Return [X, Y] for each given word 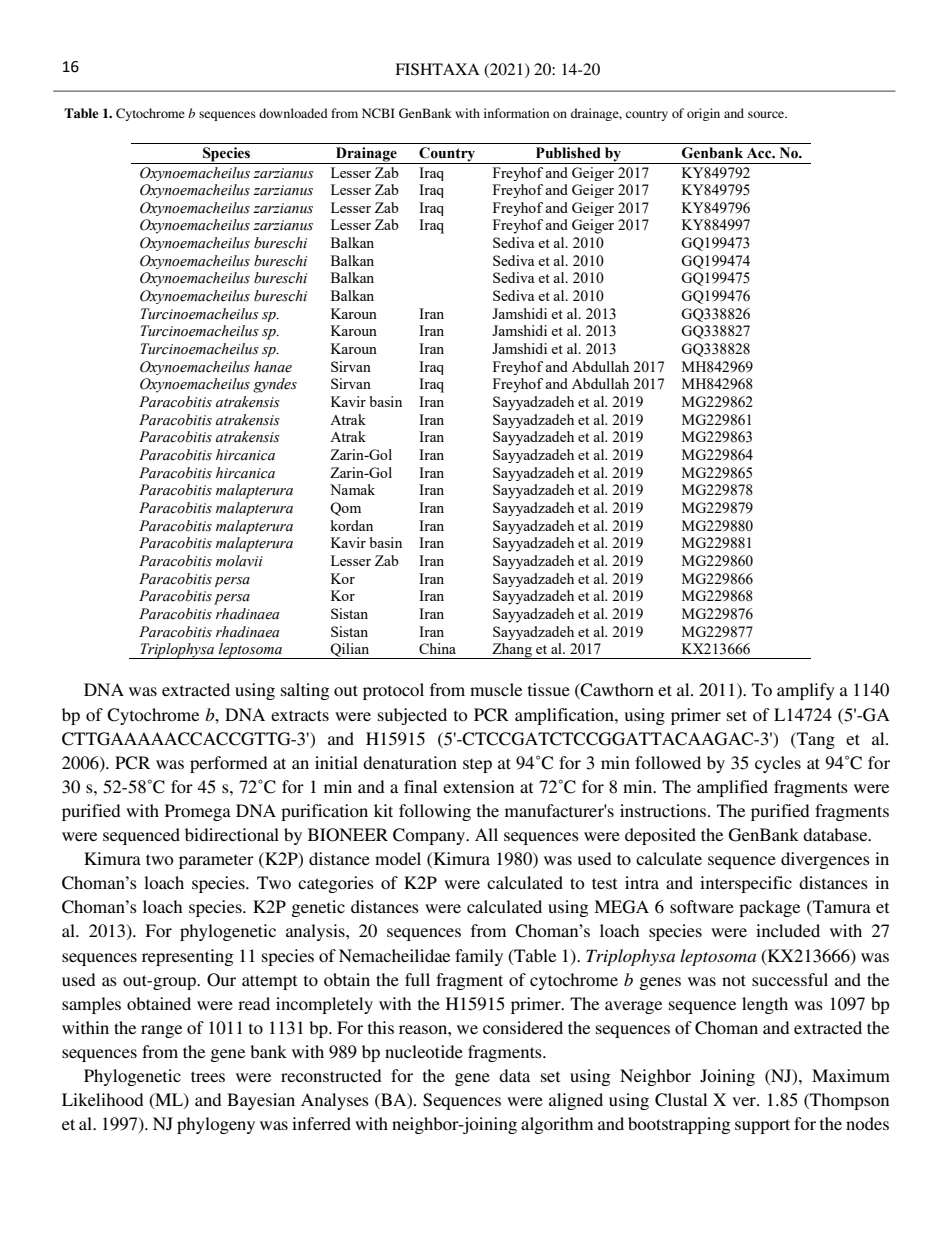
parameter [216, 861]
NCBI [378, 113]
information [516, 113]
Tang [815, 740]
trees [208, 1076]
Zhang [512, 651]
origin [703, 114]
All [486, 834]
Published [568, 153]
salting [305, 691]
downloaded [293, 113]
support [762, 1126]
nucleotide [424, 1051]
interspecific [746, 884]
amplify [806, 691]
